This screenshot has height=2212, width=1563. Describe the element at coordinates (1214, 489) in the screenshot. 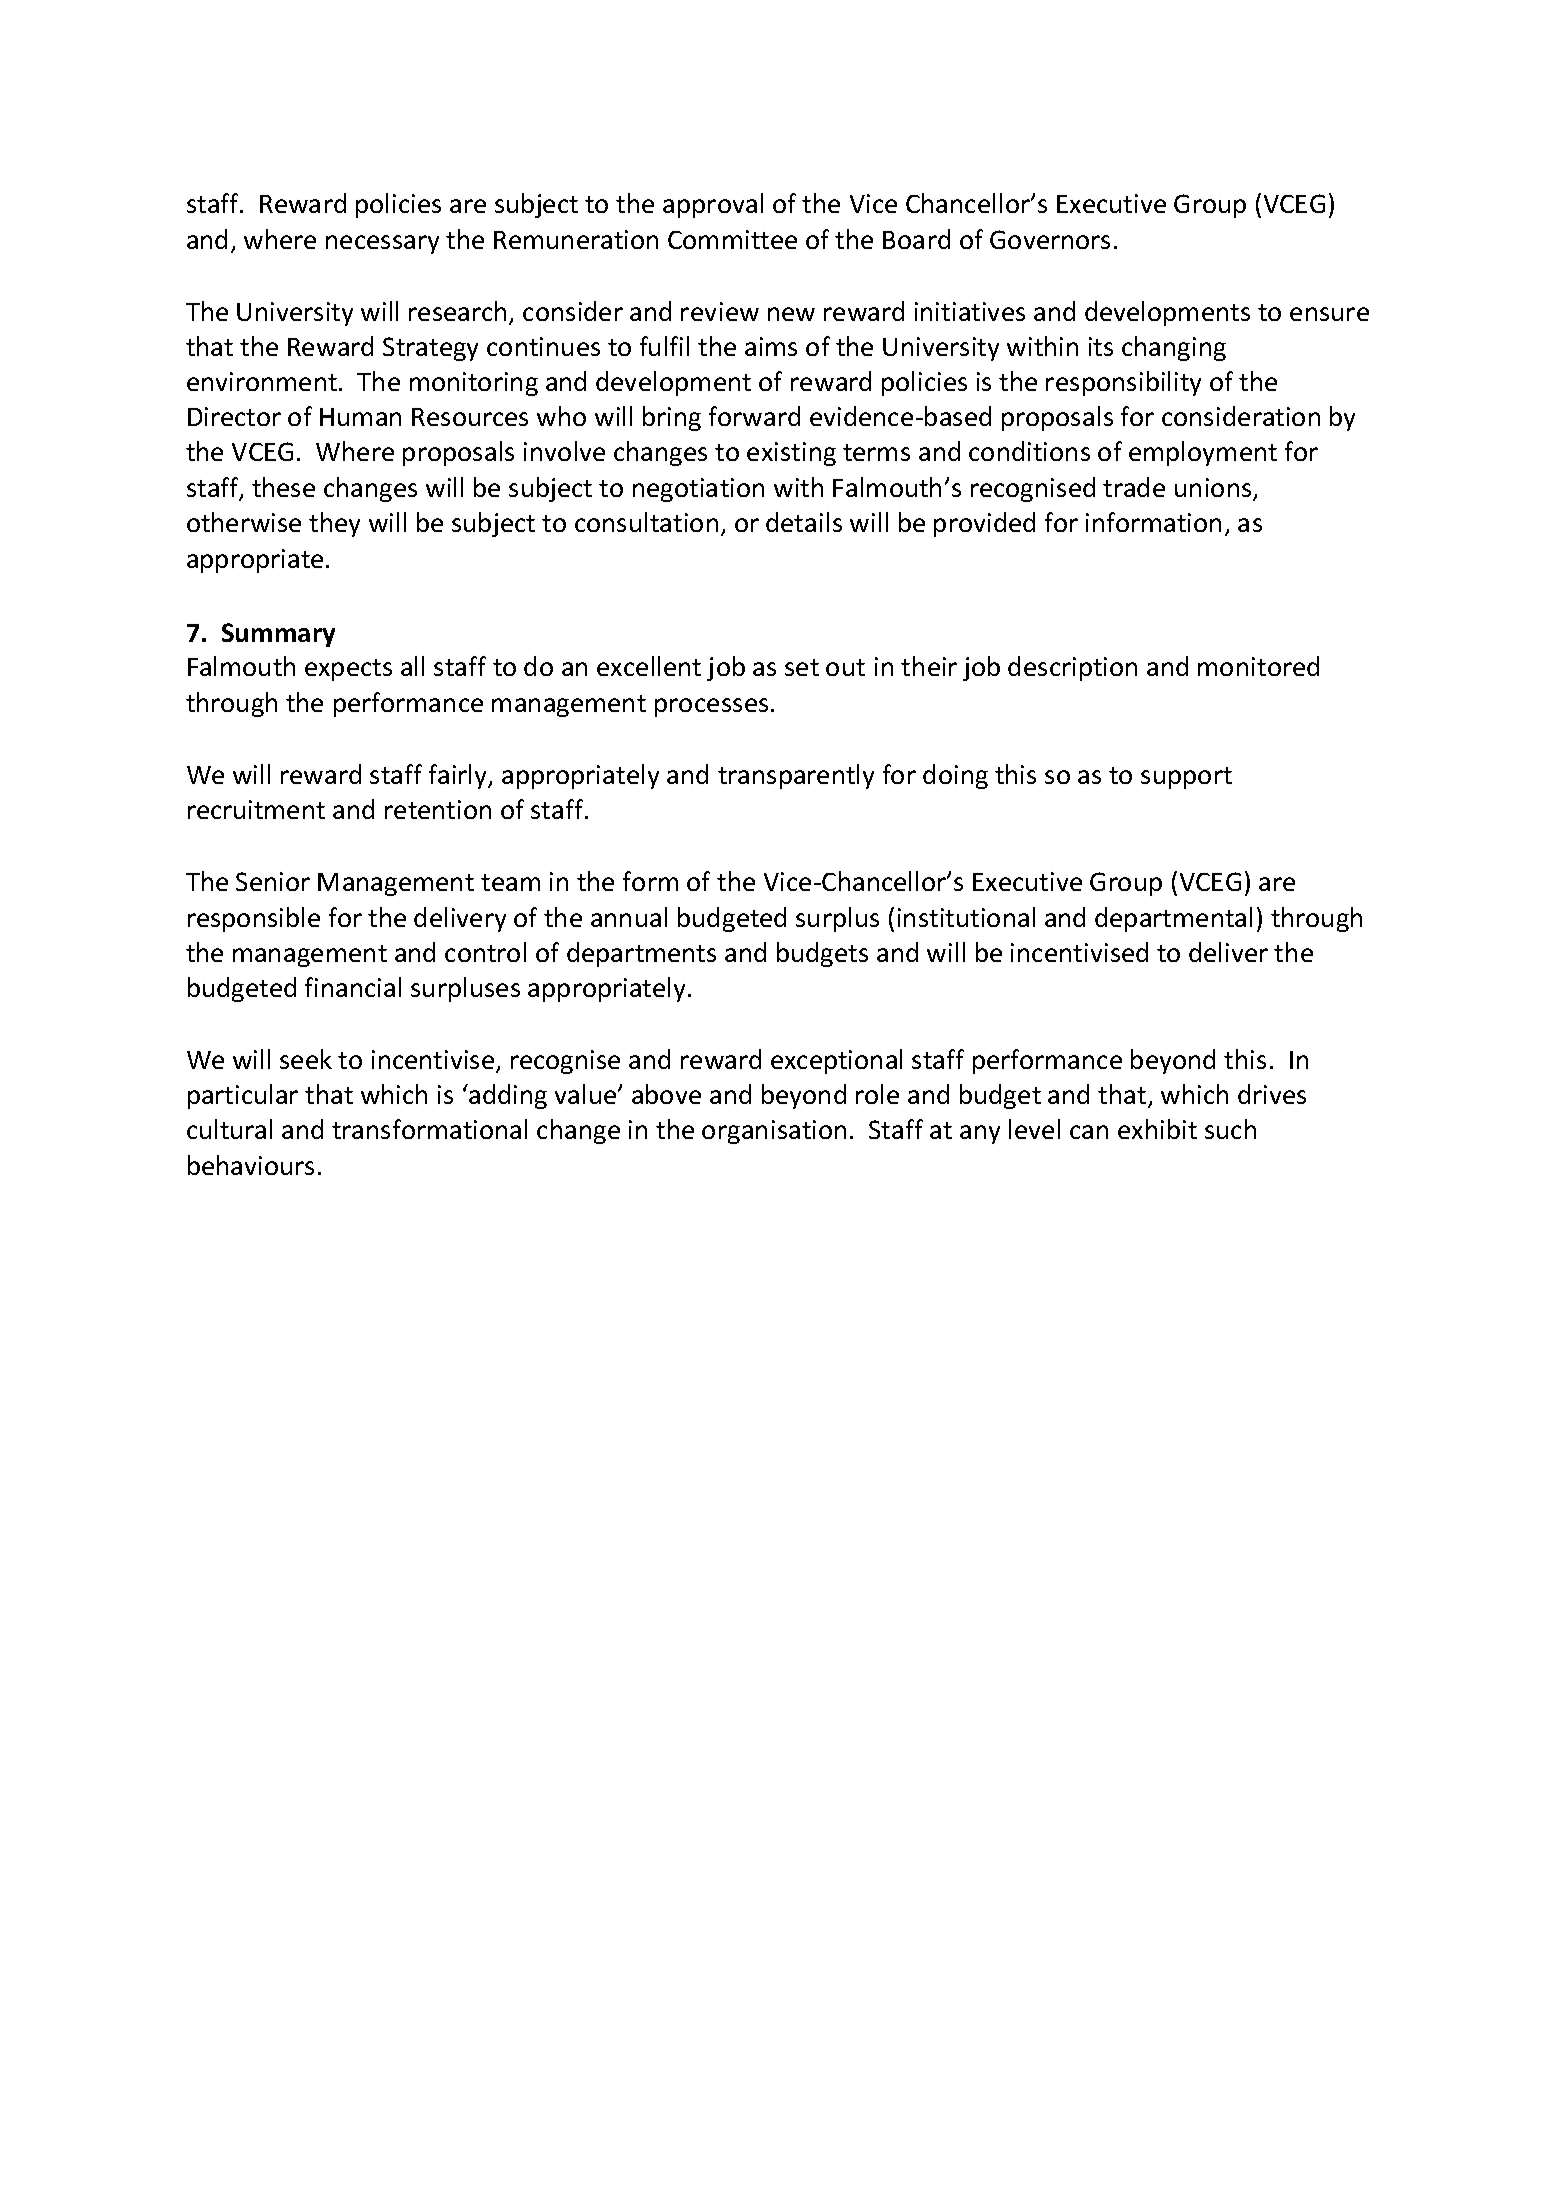

I see `unions` at that location.
